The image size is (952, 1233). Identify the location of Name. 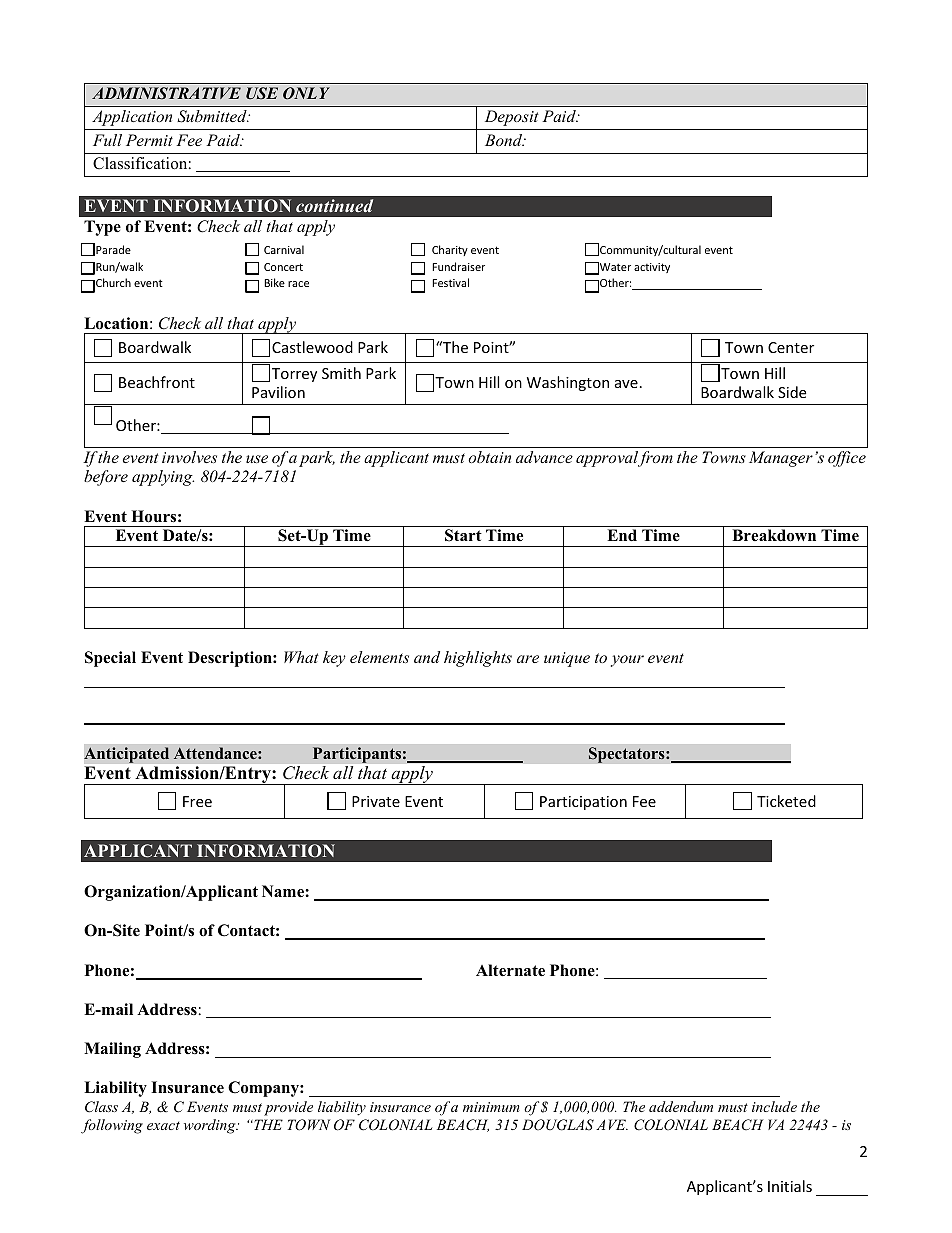
(284, 891).
